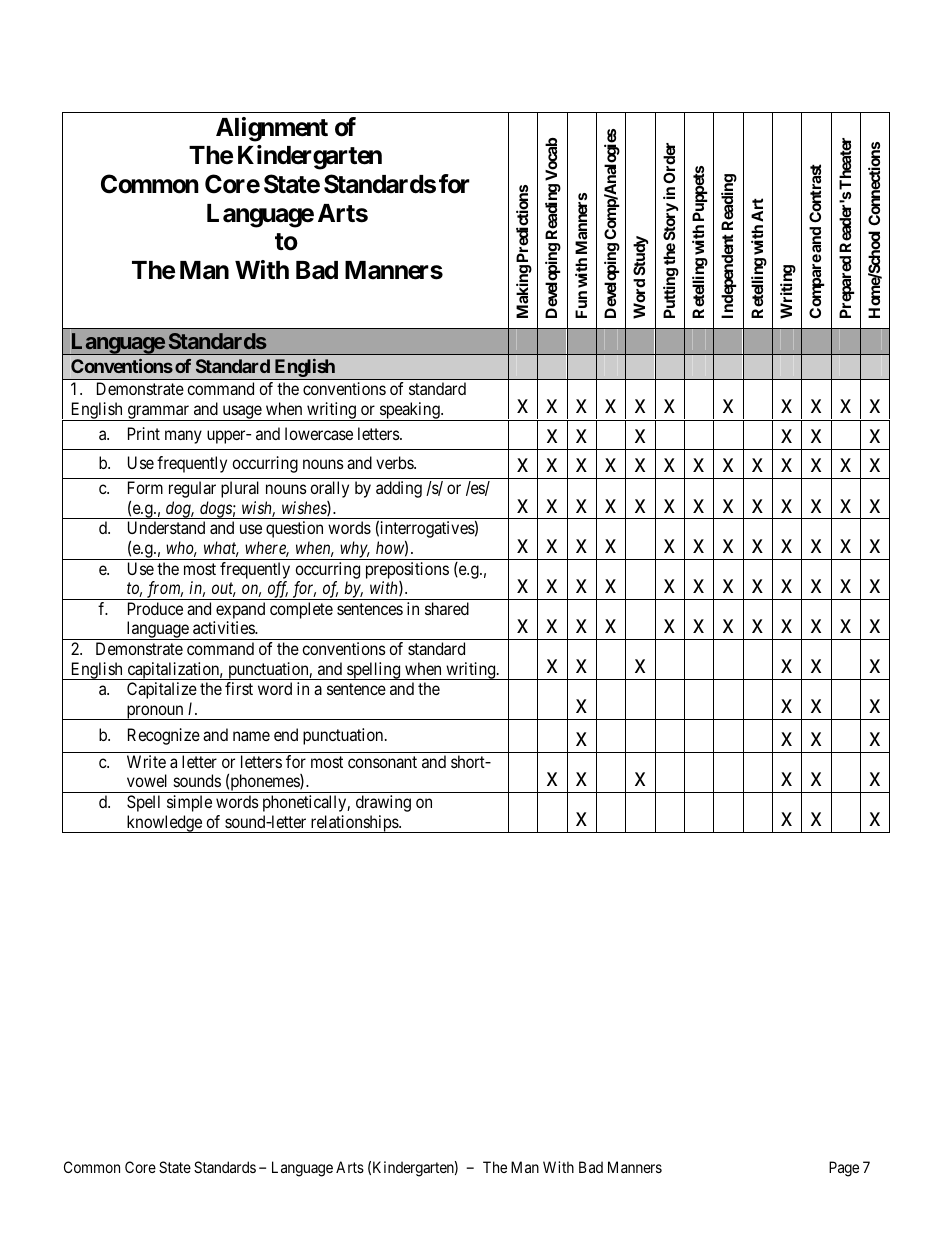  I want to click on consonant, so click(382, 762).
